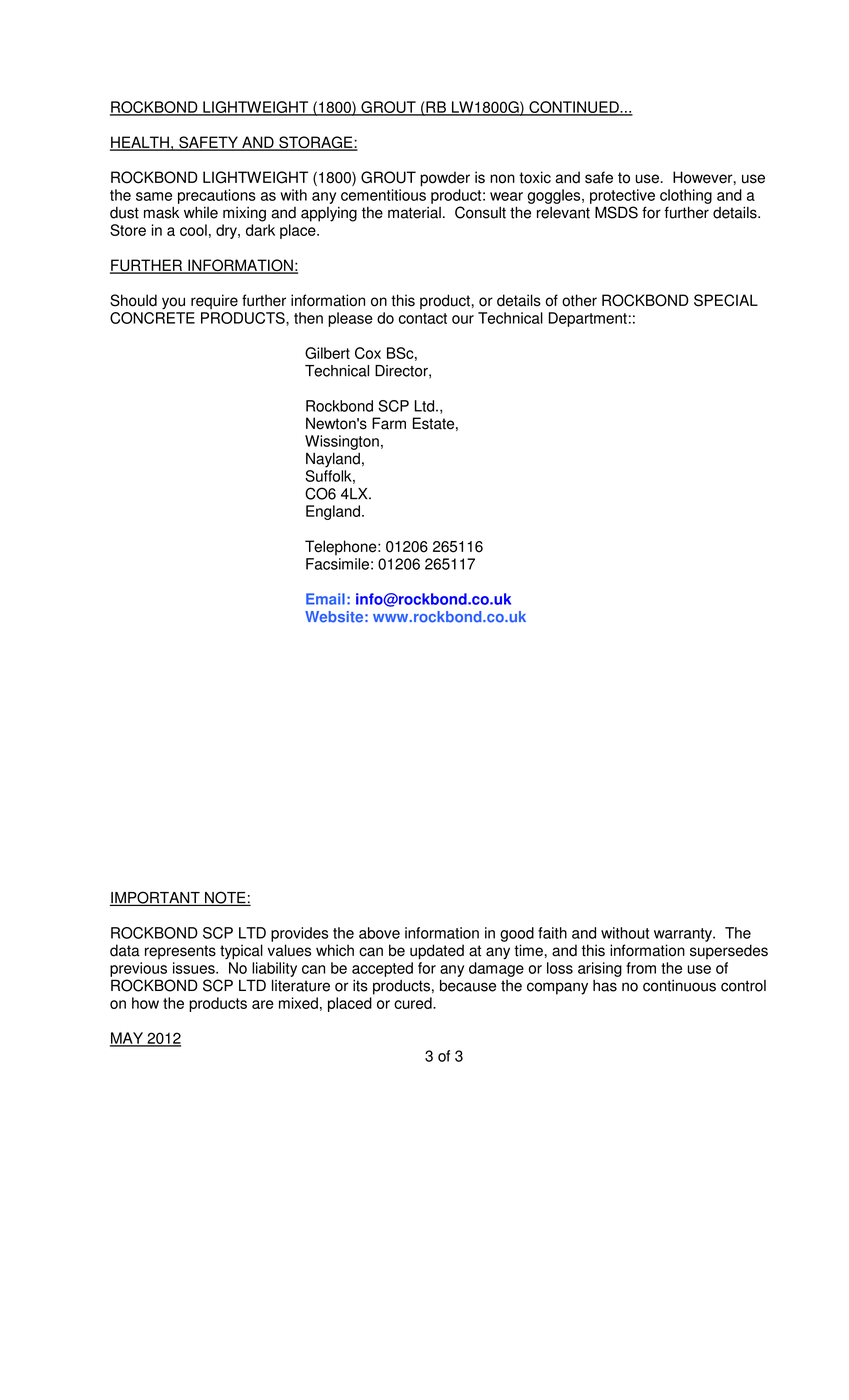 Image resolution: width=849 pixels, height=1400 pixels. Describe the element at coordinates (445, 179) in the screenshot. I see `powder` at that location.
